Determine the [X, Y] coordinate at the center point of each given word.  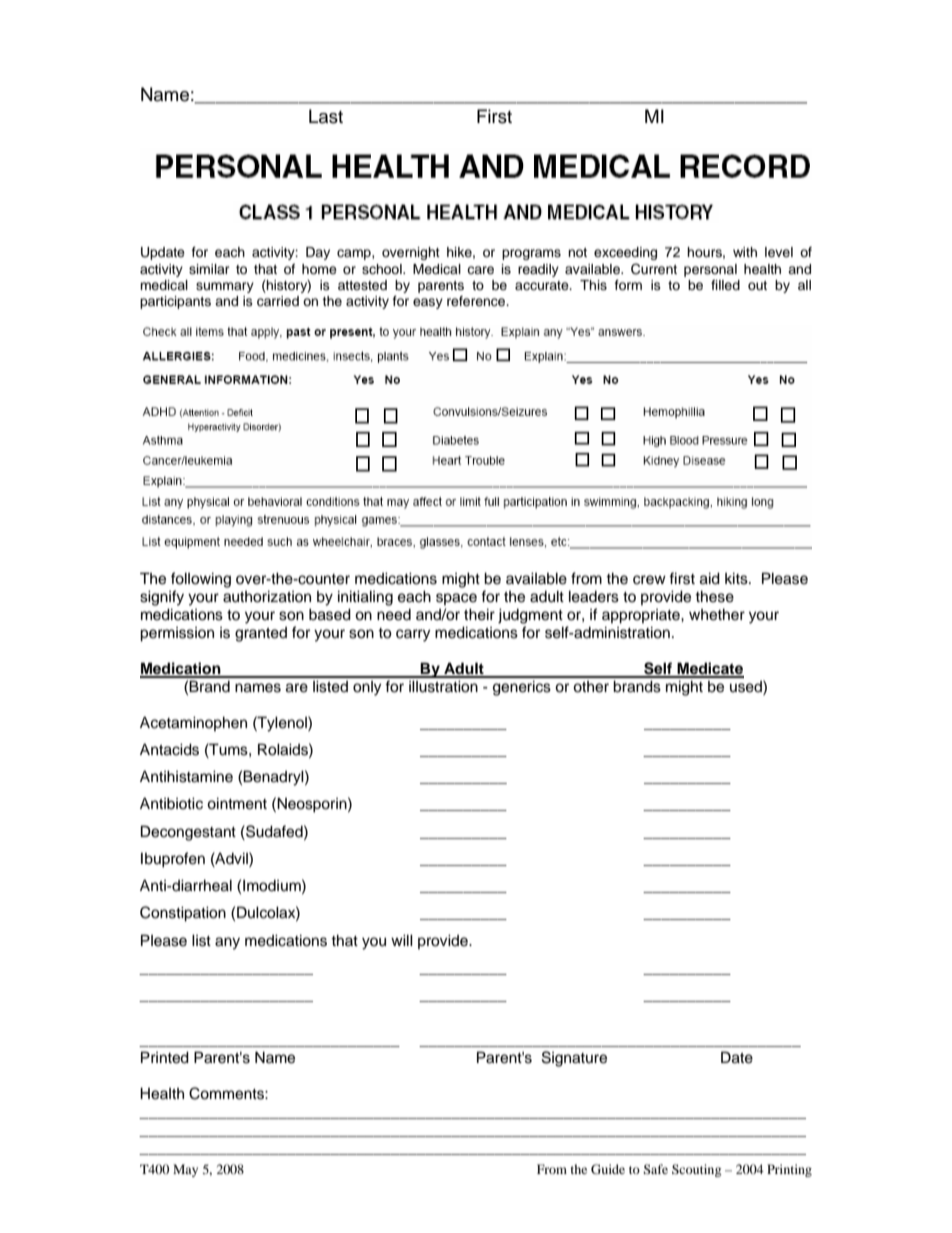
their [479, 614]
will [402, 940]
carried [278, 301]
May [185, 1170]
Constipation [183, 914]
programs [531, 254]
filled [725, 285]
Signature [574, 1059]
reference [477, 301]
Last [326, 116]
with [745, 252]
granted [261, 634]
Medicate [709, 669]
